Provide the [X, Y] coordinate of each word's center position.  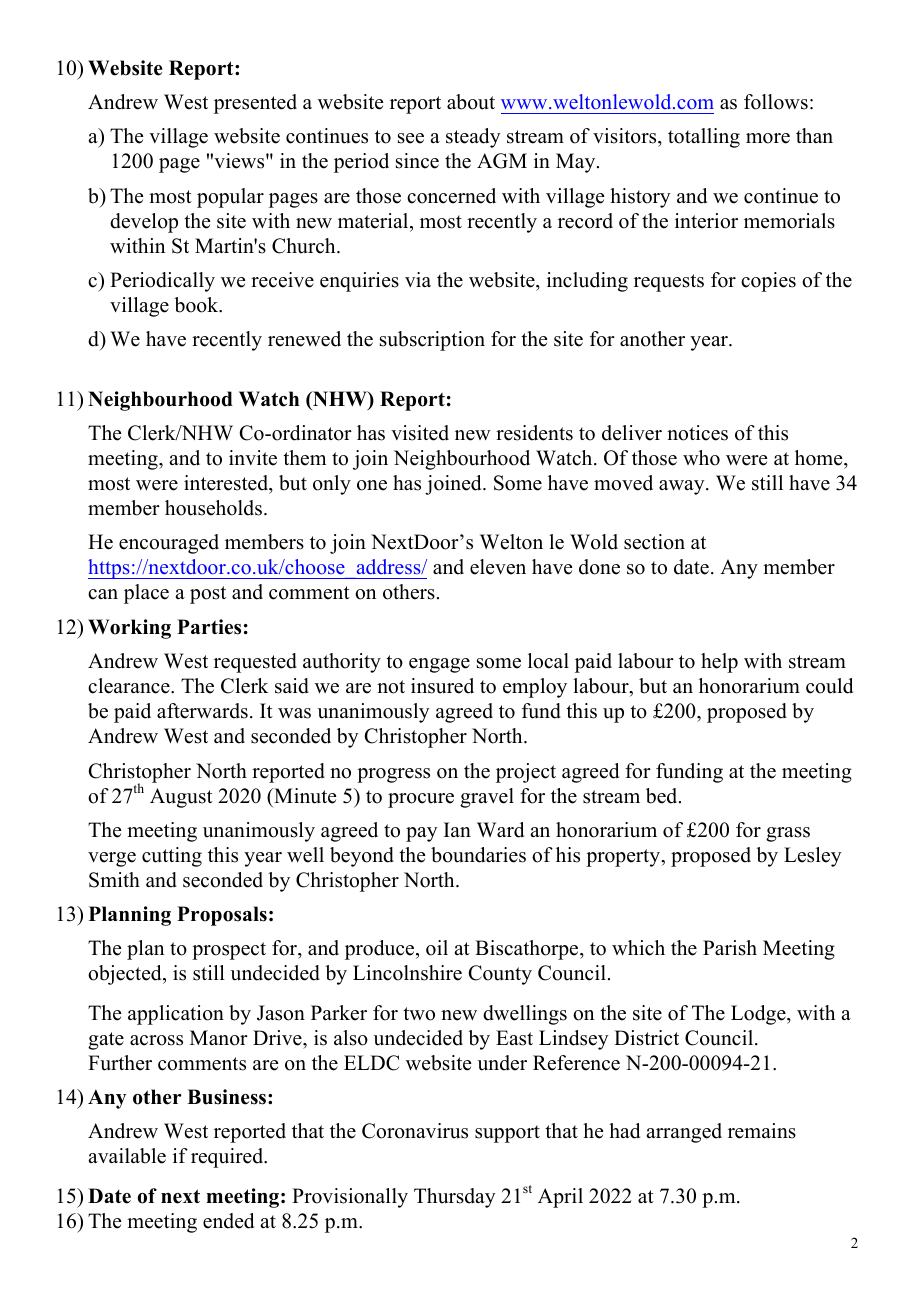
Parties [209, 627]
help [719, 663]
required [228, 1158]
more [768, 138]
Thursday [455, 1198]
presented [255, 104]
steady [473, 138]
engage [439, 665]
